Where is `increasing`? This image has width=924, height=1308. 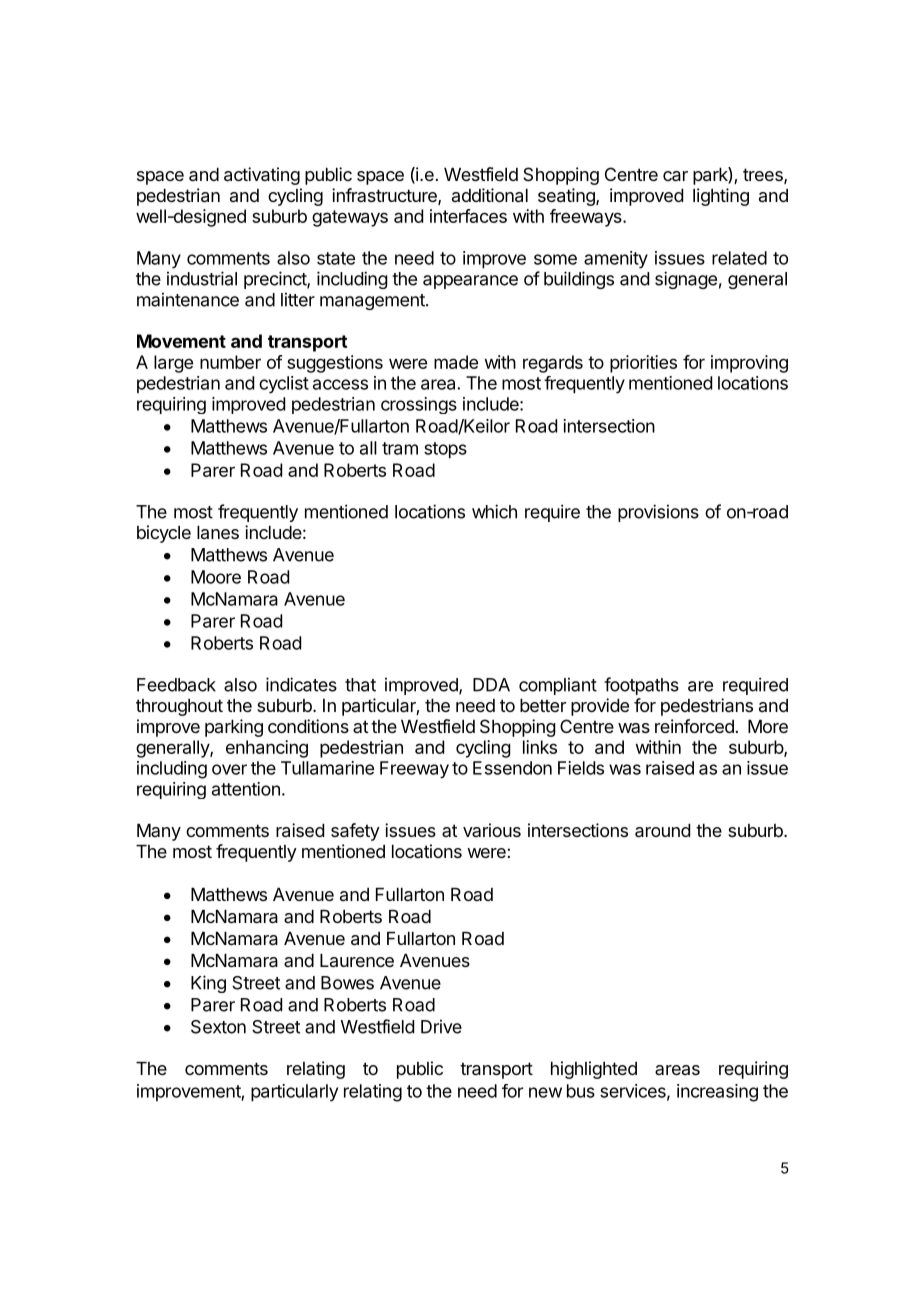
increasing is located at coordinates (717, 1093).
